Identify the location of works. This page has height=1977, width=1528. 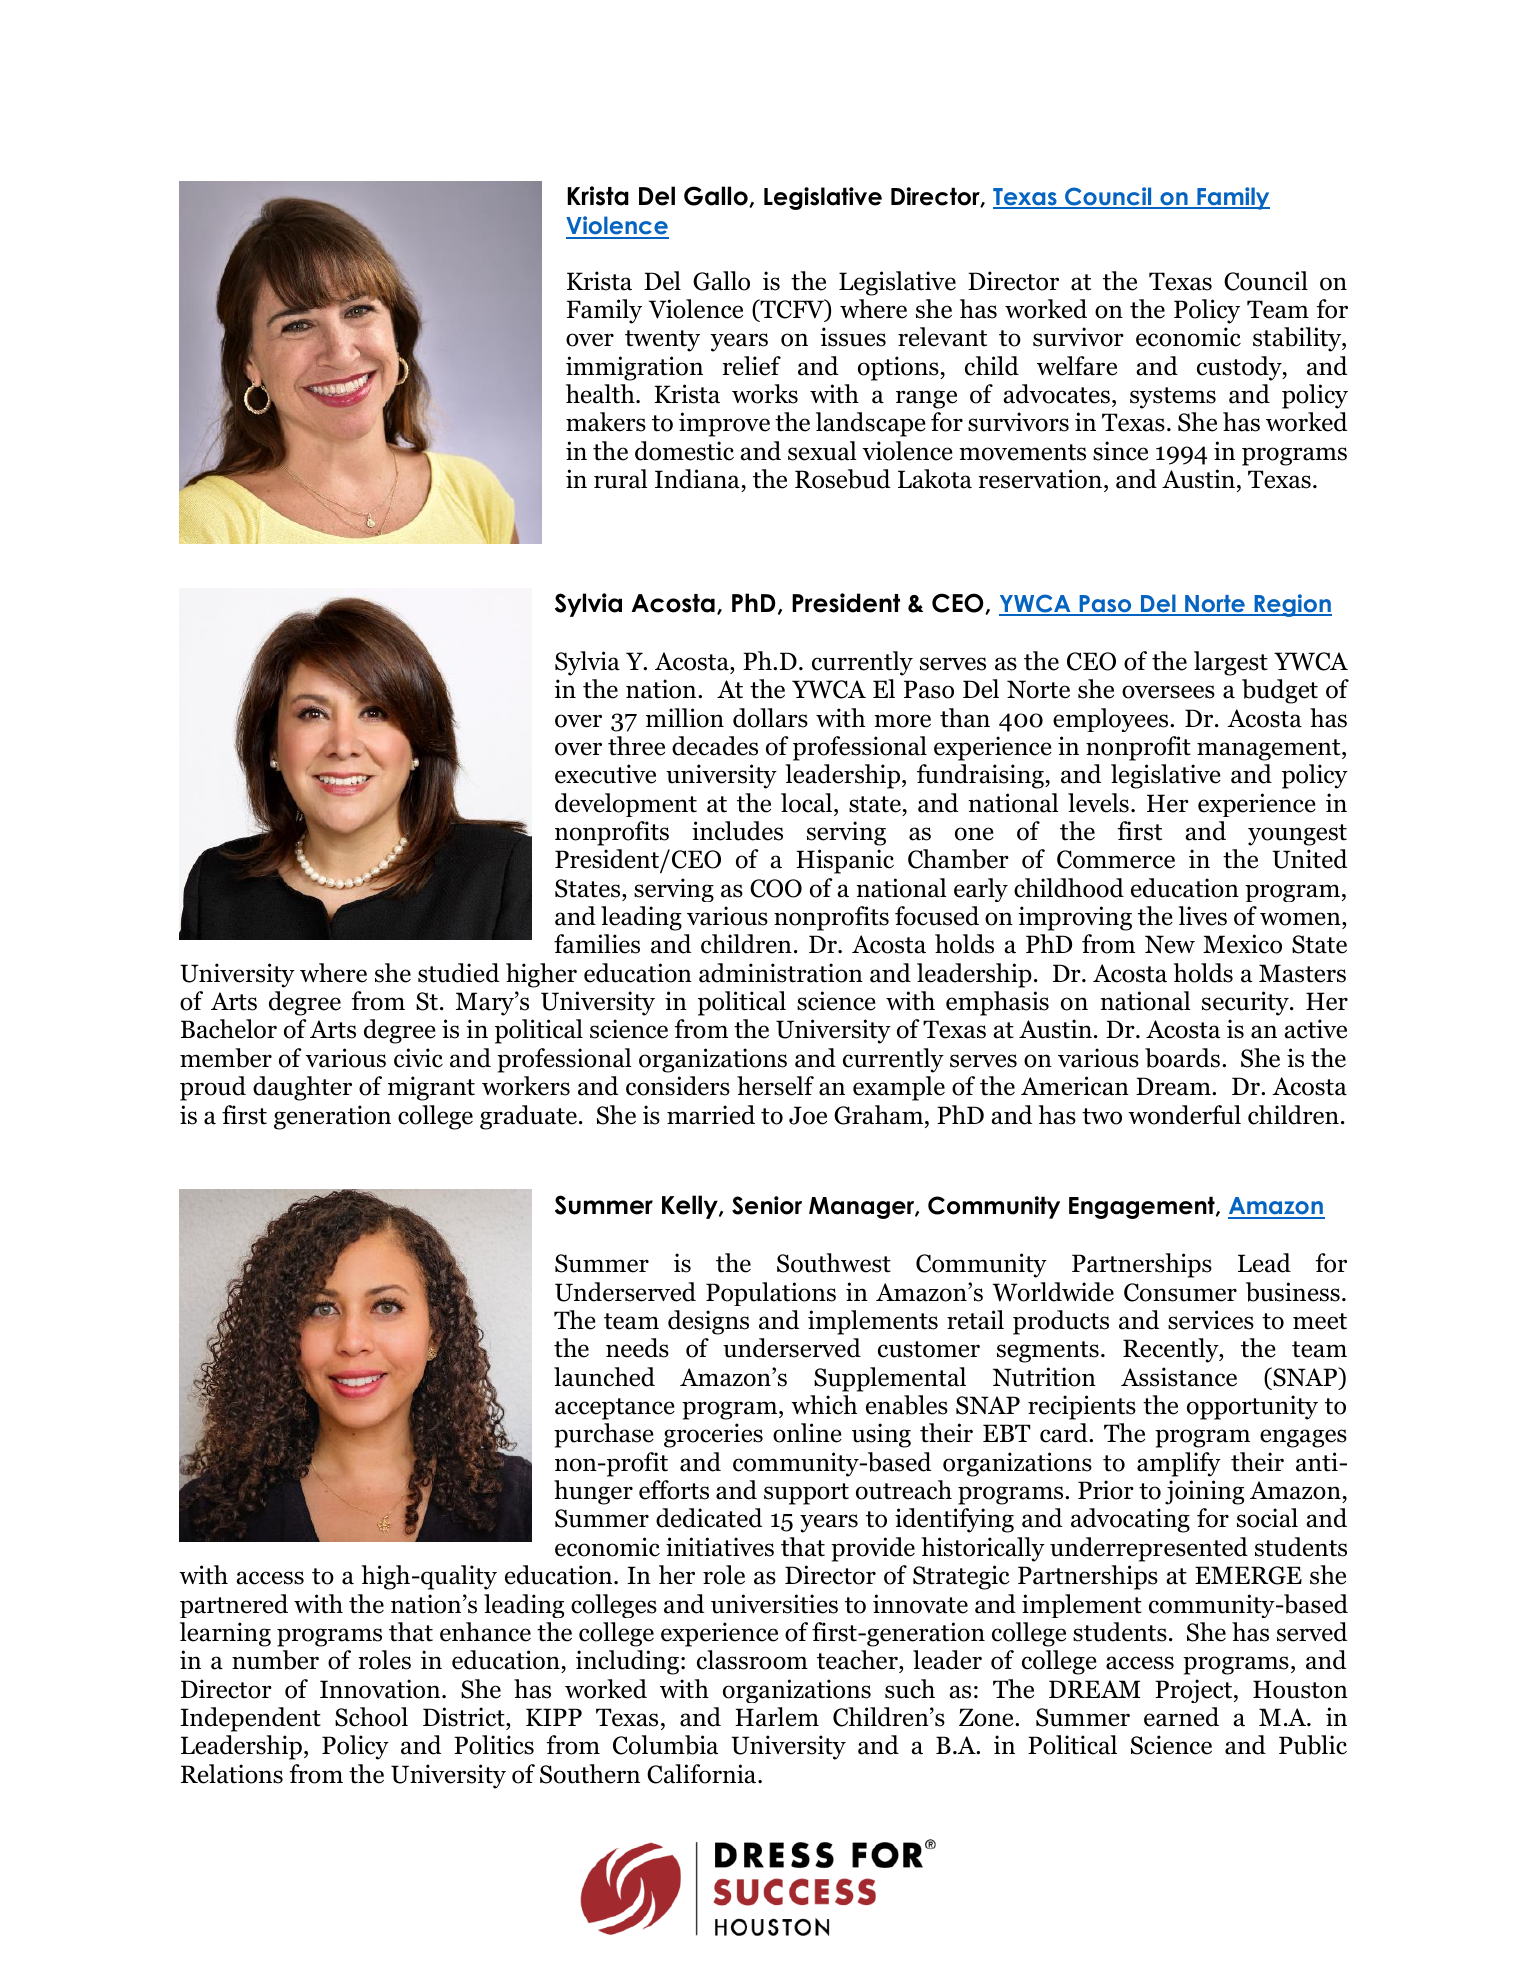
(765, 394).
